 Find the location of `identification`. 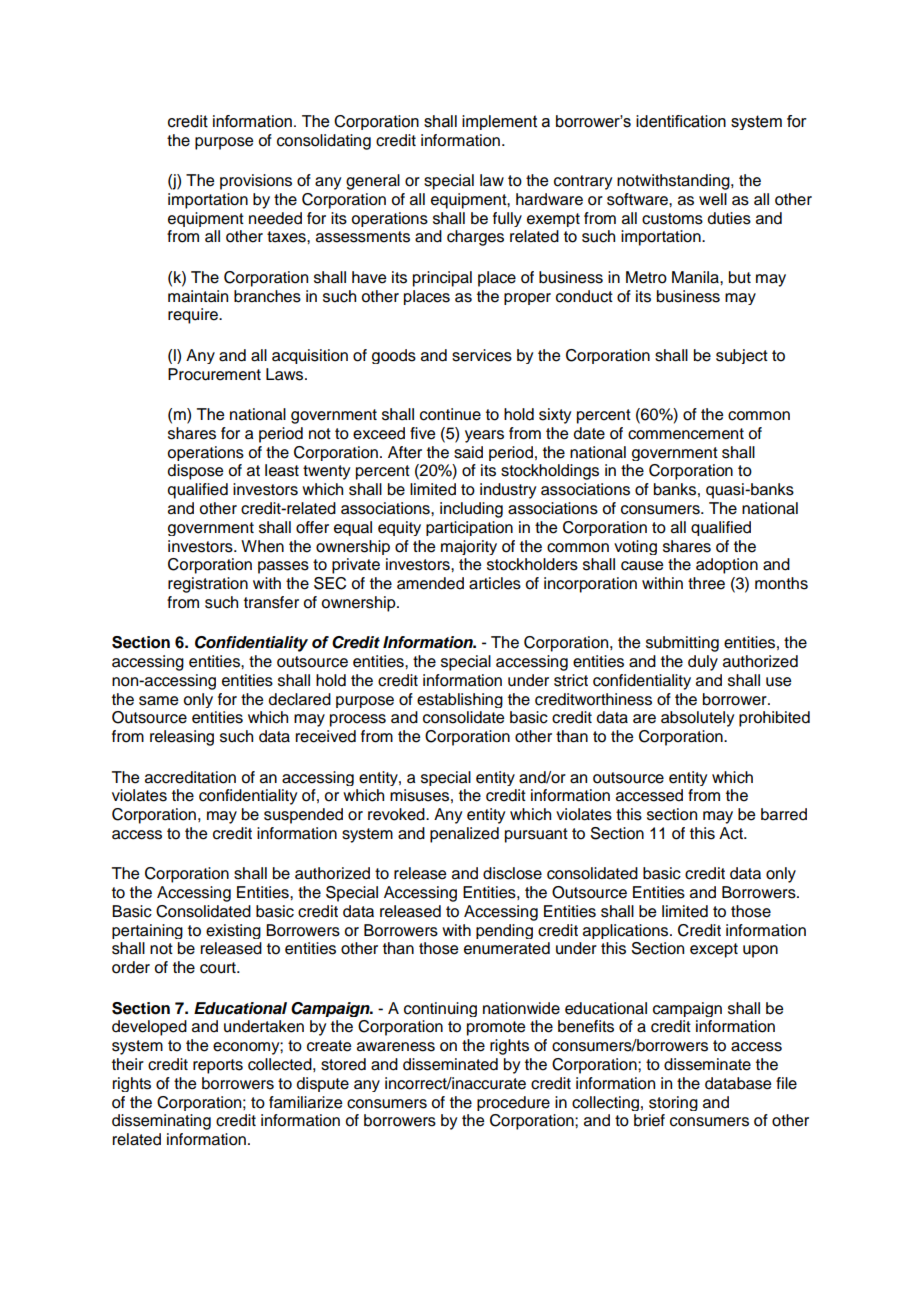

identification is located at coordinates (681, 121).
